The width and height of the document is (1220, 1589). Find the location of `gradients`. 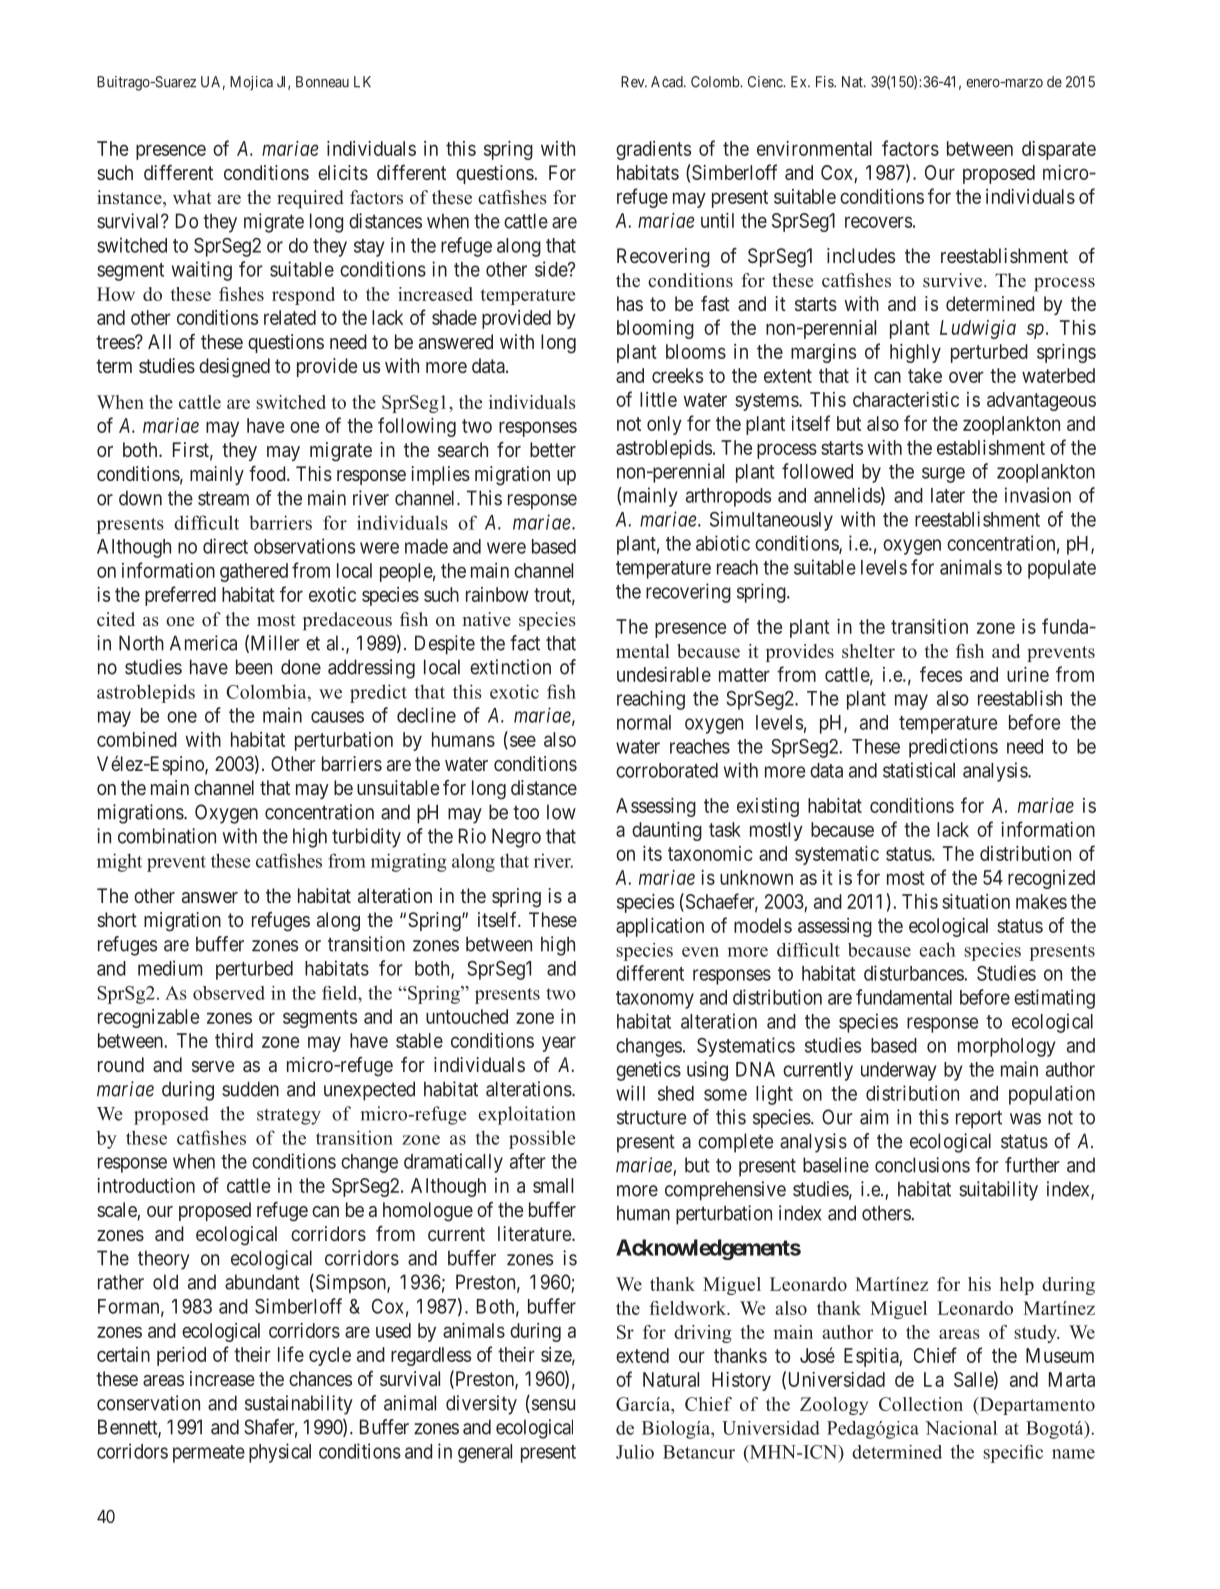

gradients is located at coordinates (653, 150).
